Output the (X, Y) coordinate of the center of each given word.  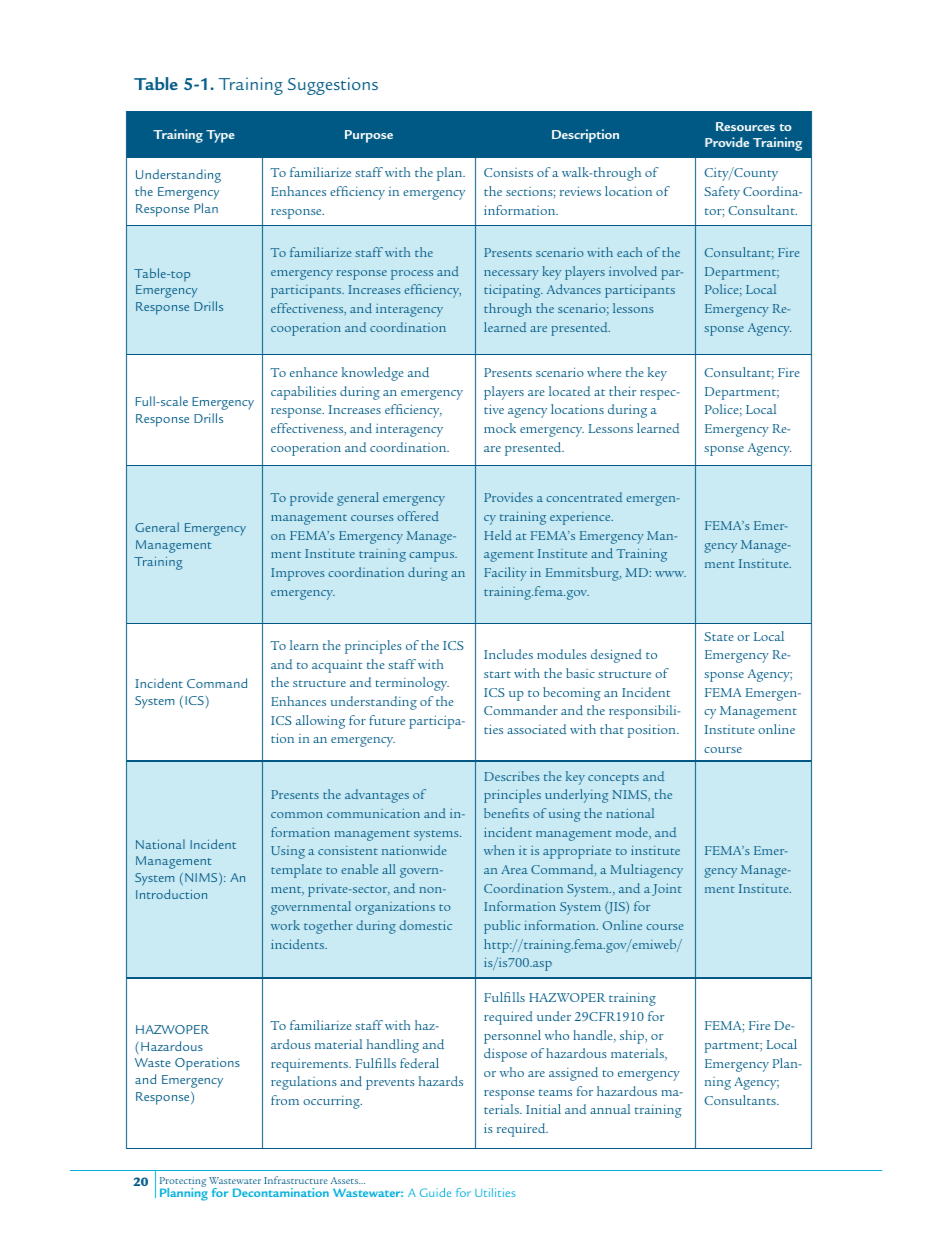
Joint (667, 890)
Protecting (183, 1183)
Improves (298, 574)
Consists (508, 172)
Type (220, 136)
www (670, 574)
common (297, 815)
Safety (722, 193)
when (499, 850)
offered (418, 516)
